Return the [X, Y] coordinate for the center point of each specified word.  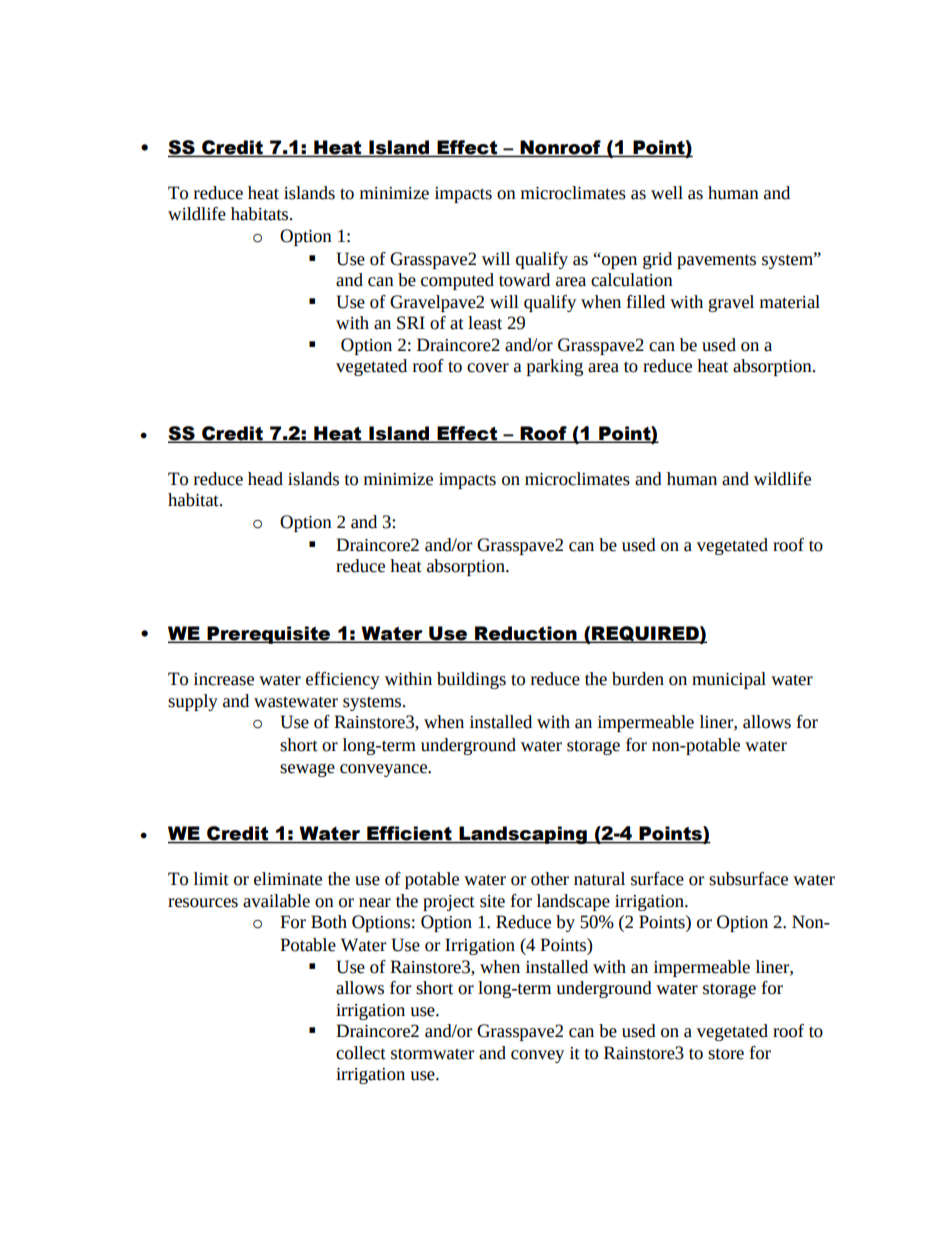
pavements [716, 261]
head [265, 479]
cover [488, 368]
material [790, 302]
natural [599, 879]
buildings [471, 680]
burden [638, 679]
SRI [411, 323]
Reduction [526, 634]
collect [361, 1053]
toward [524, 280]
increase [224, 679]
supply [193, 702]
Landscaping [523, 835]
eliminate [288, 879]
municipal [729, 680]
